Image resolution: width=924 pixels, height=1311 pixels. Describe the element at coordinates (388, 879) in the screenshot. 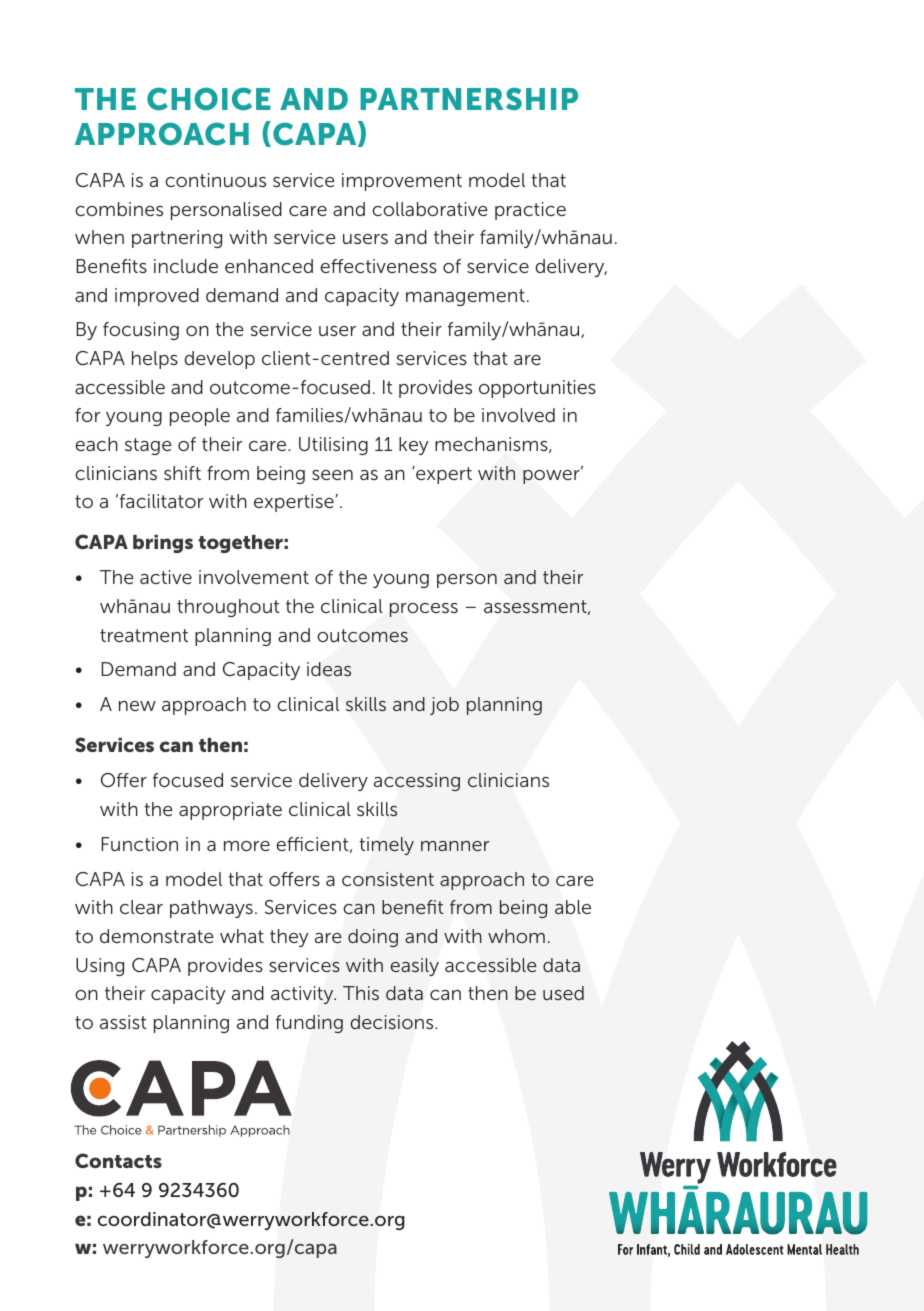

I see `consistent` at that location.
